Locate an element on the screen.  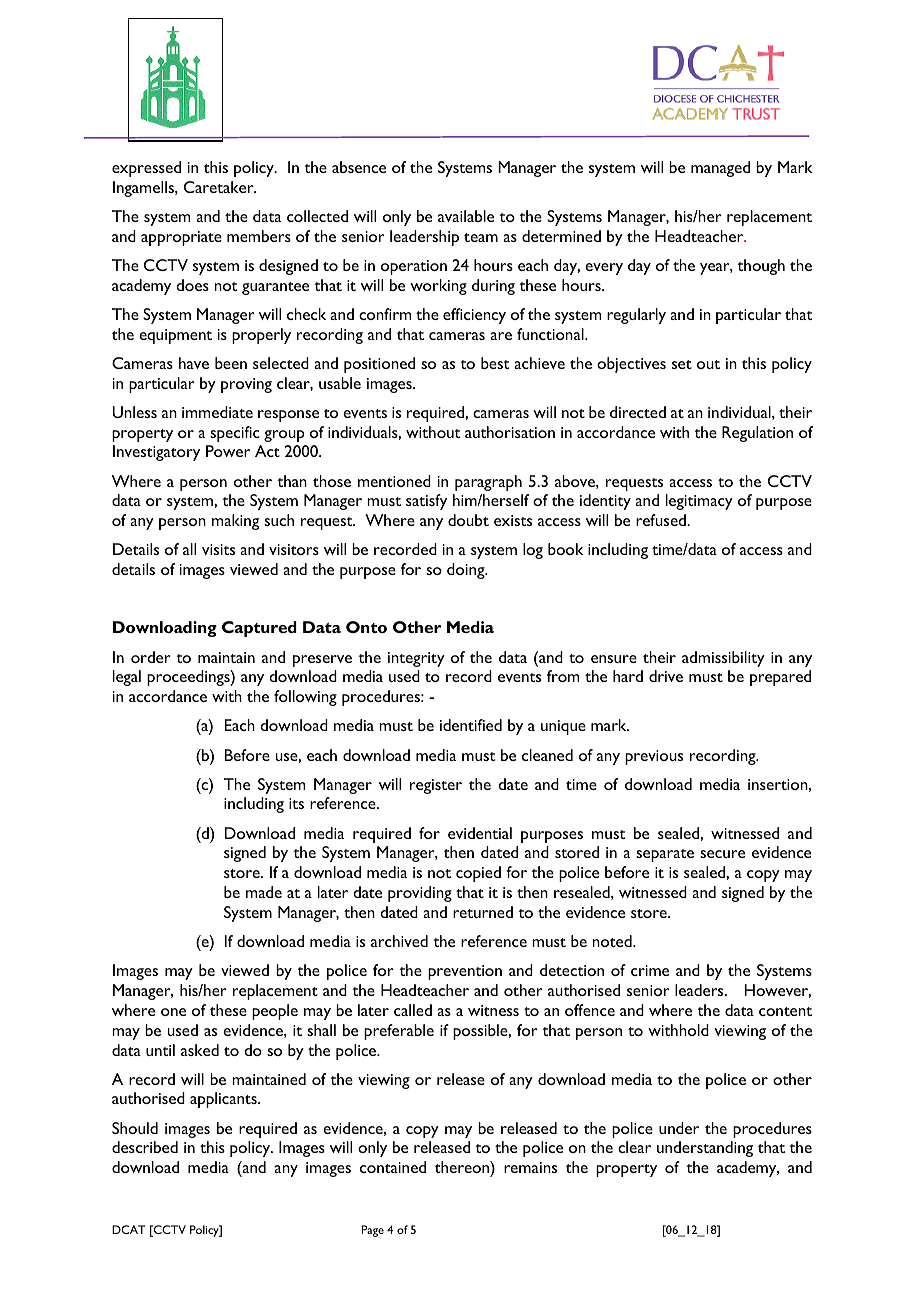
identified is located at coordinates (471, 725).
